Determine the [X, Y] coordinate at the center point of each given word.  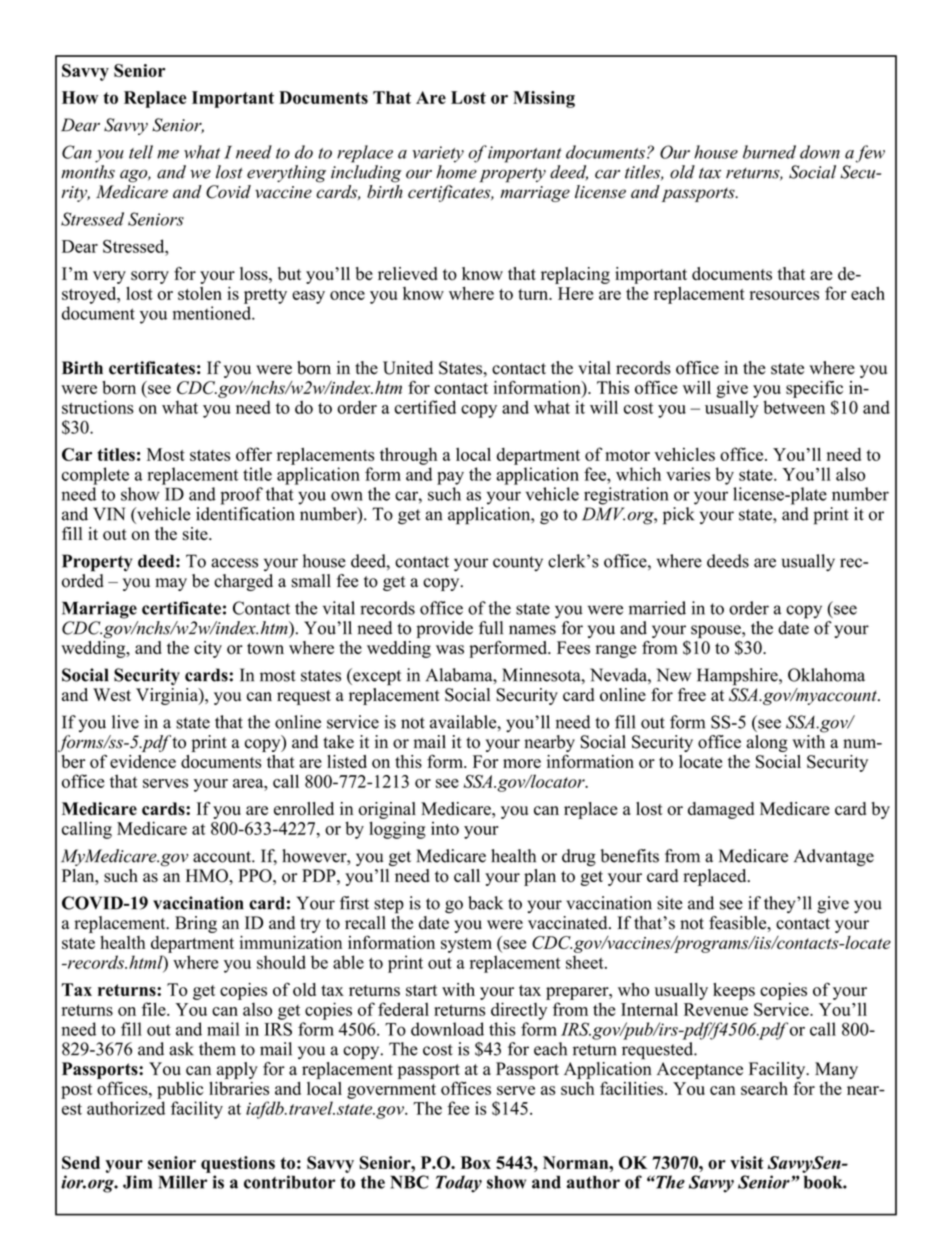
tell [141, 152]
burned [769, 152]
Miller [182, 1182]
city [208, 649]
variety [438, 154]
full [491, 628]
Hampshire [738, 677]
